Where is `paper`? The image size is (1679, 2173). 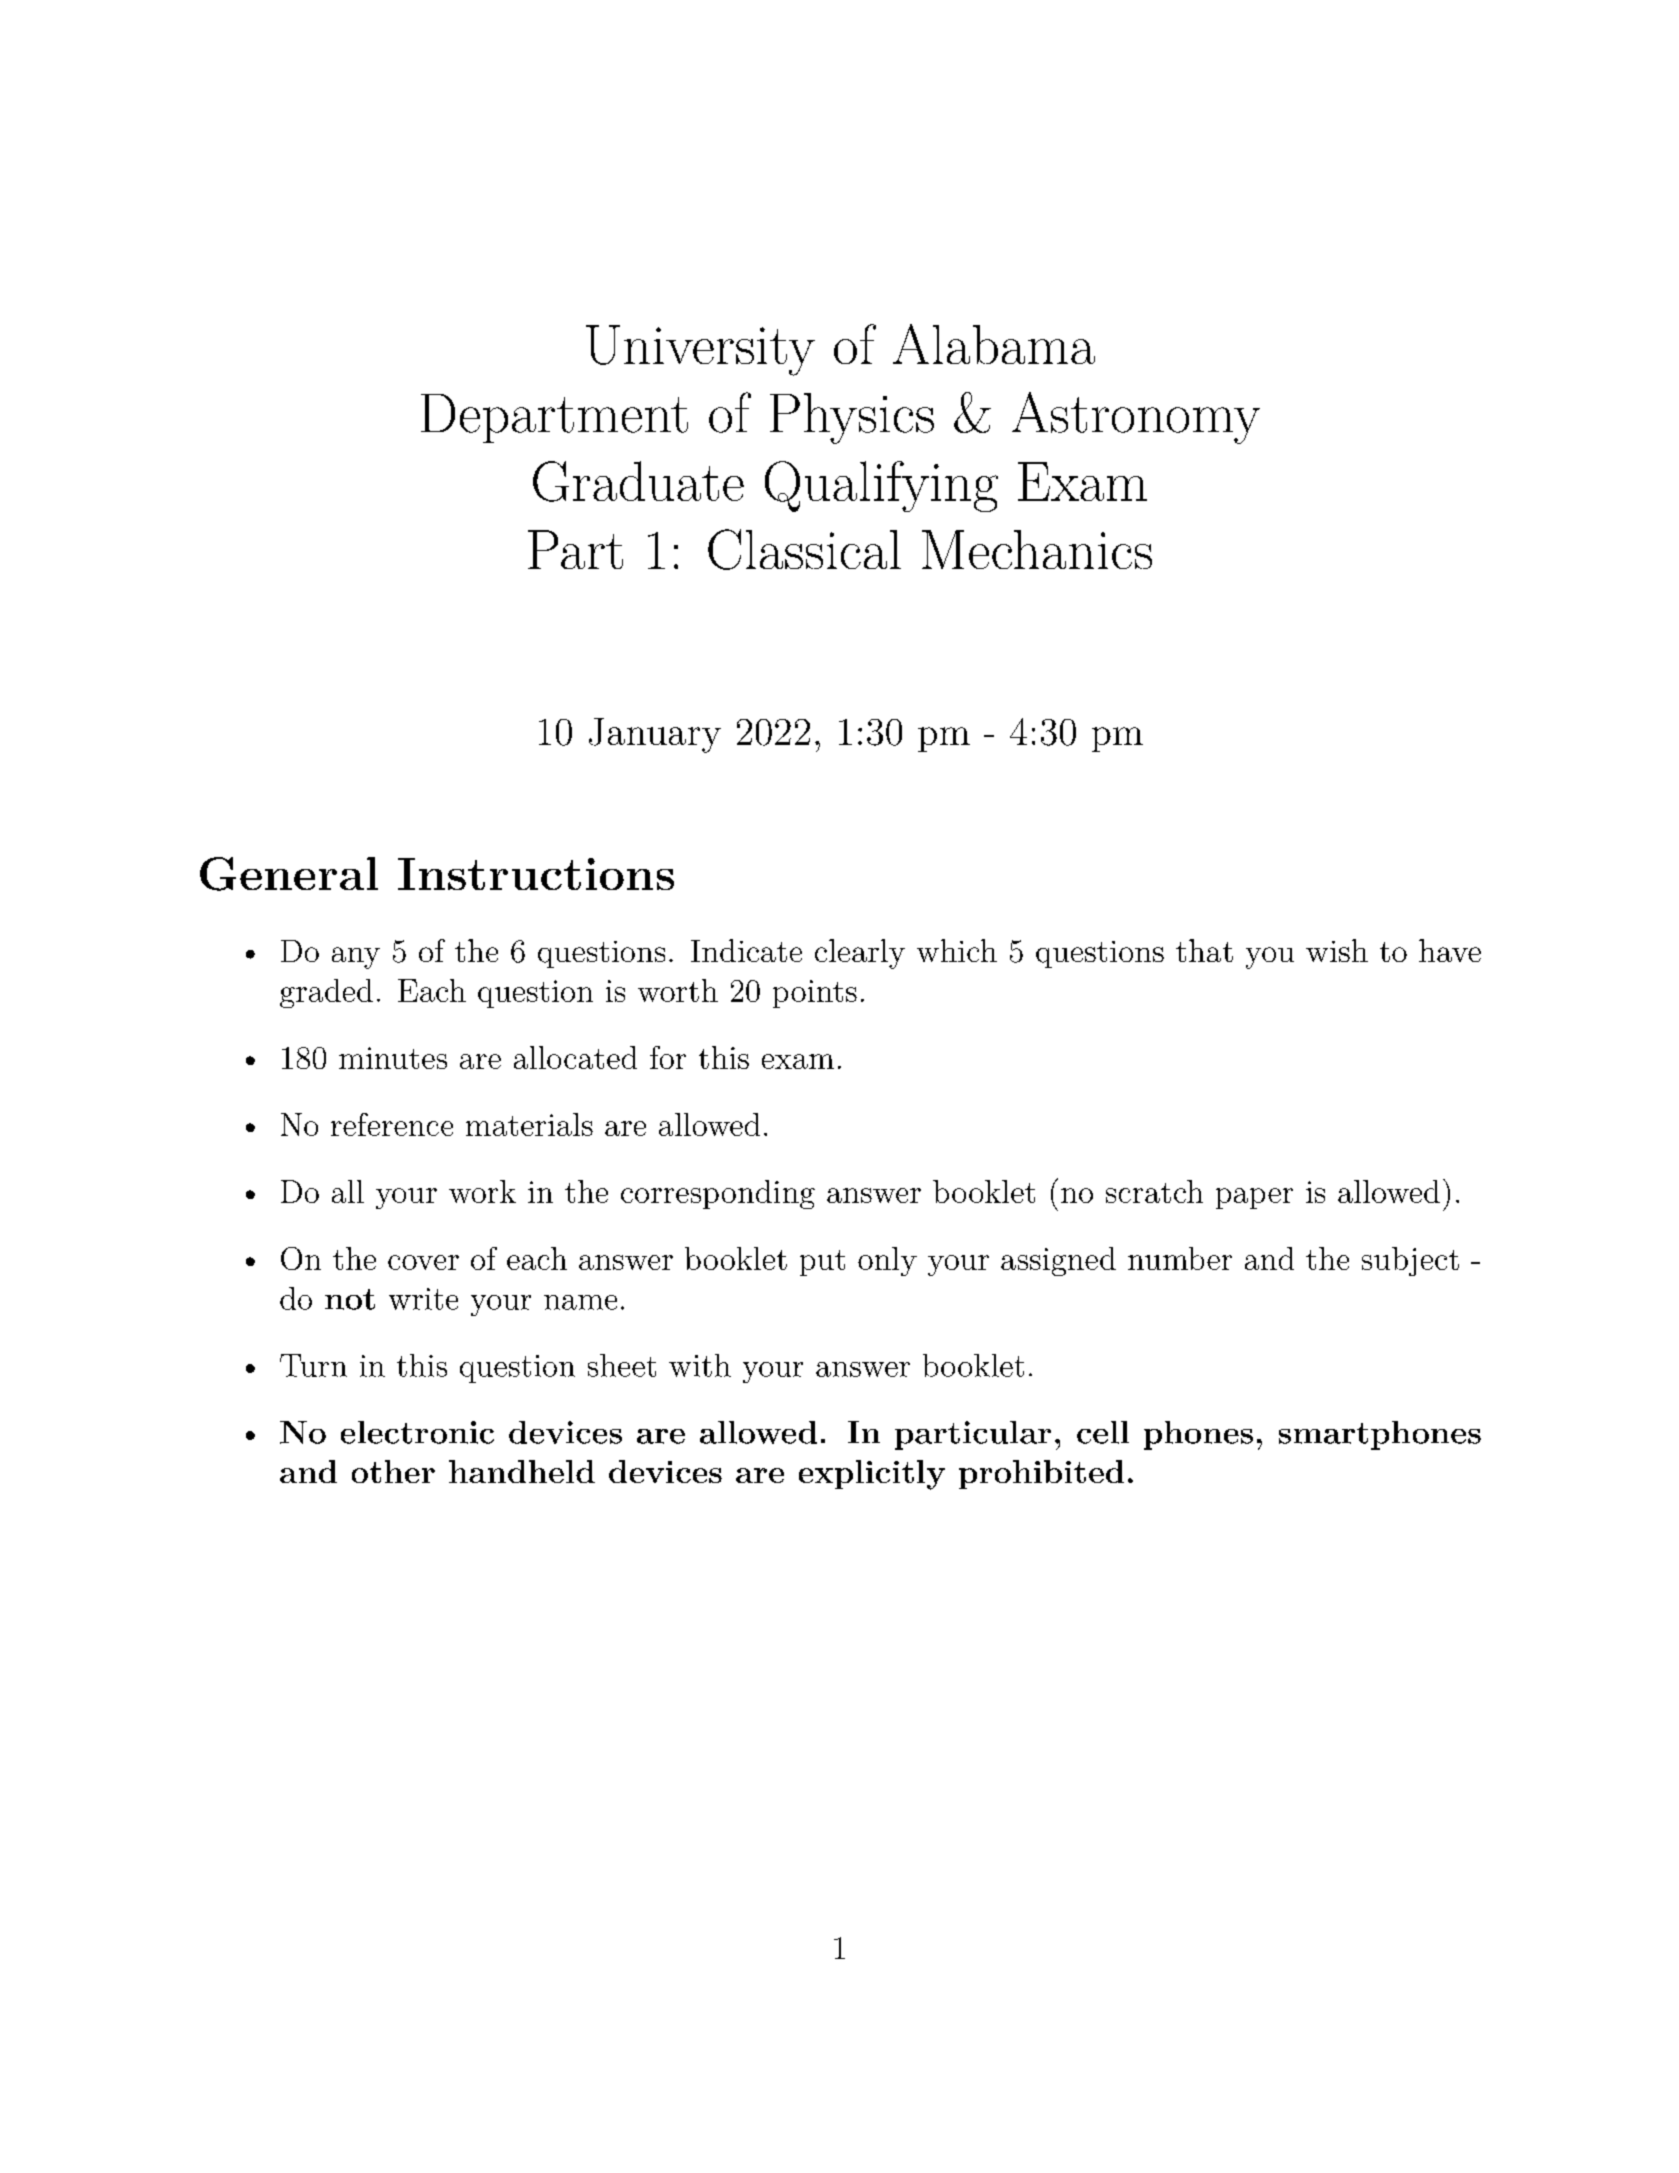 paper is located at coordinates (1254, 1198).
